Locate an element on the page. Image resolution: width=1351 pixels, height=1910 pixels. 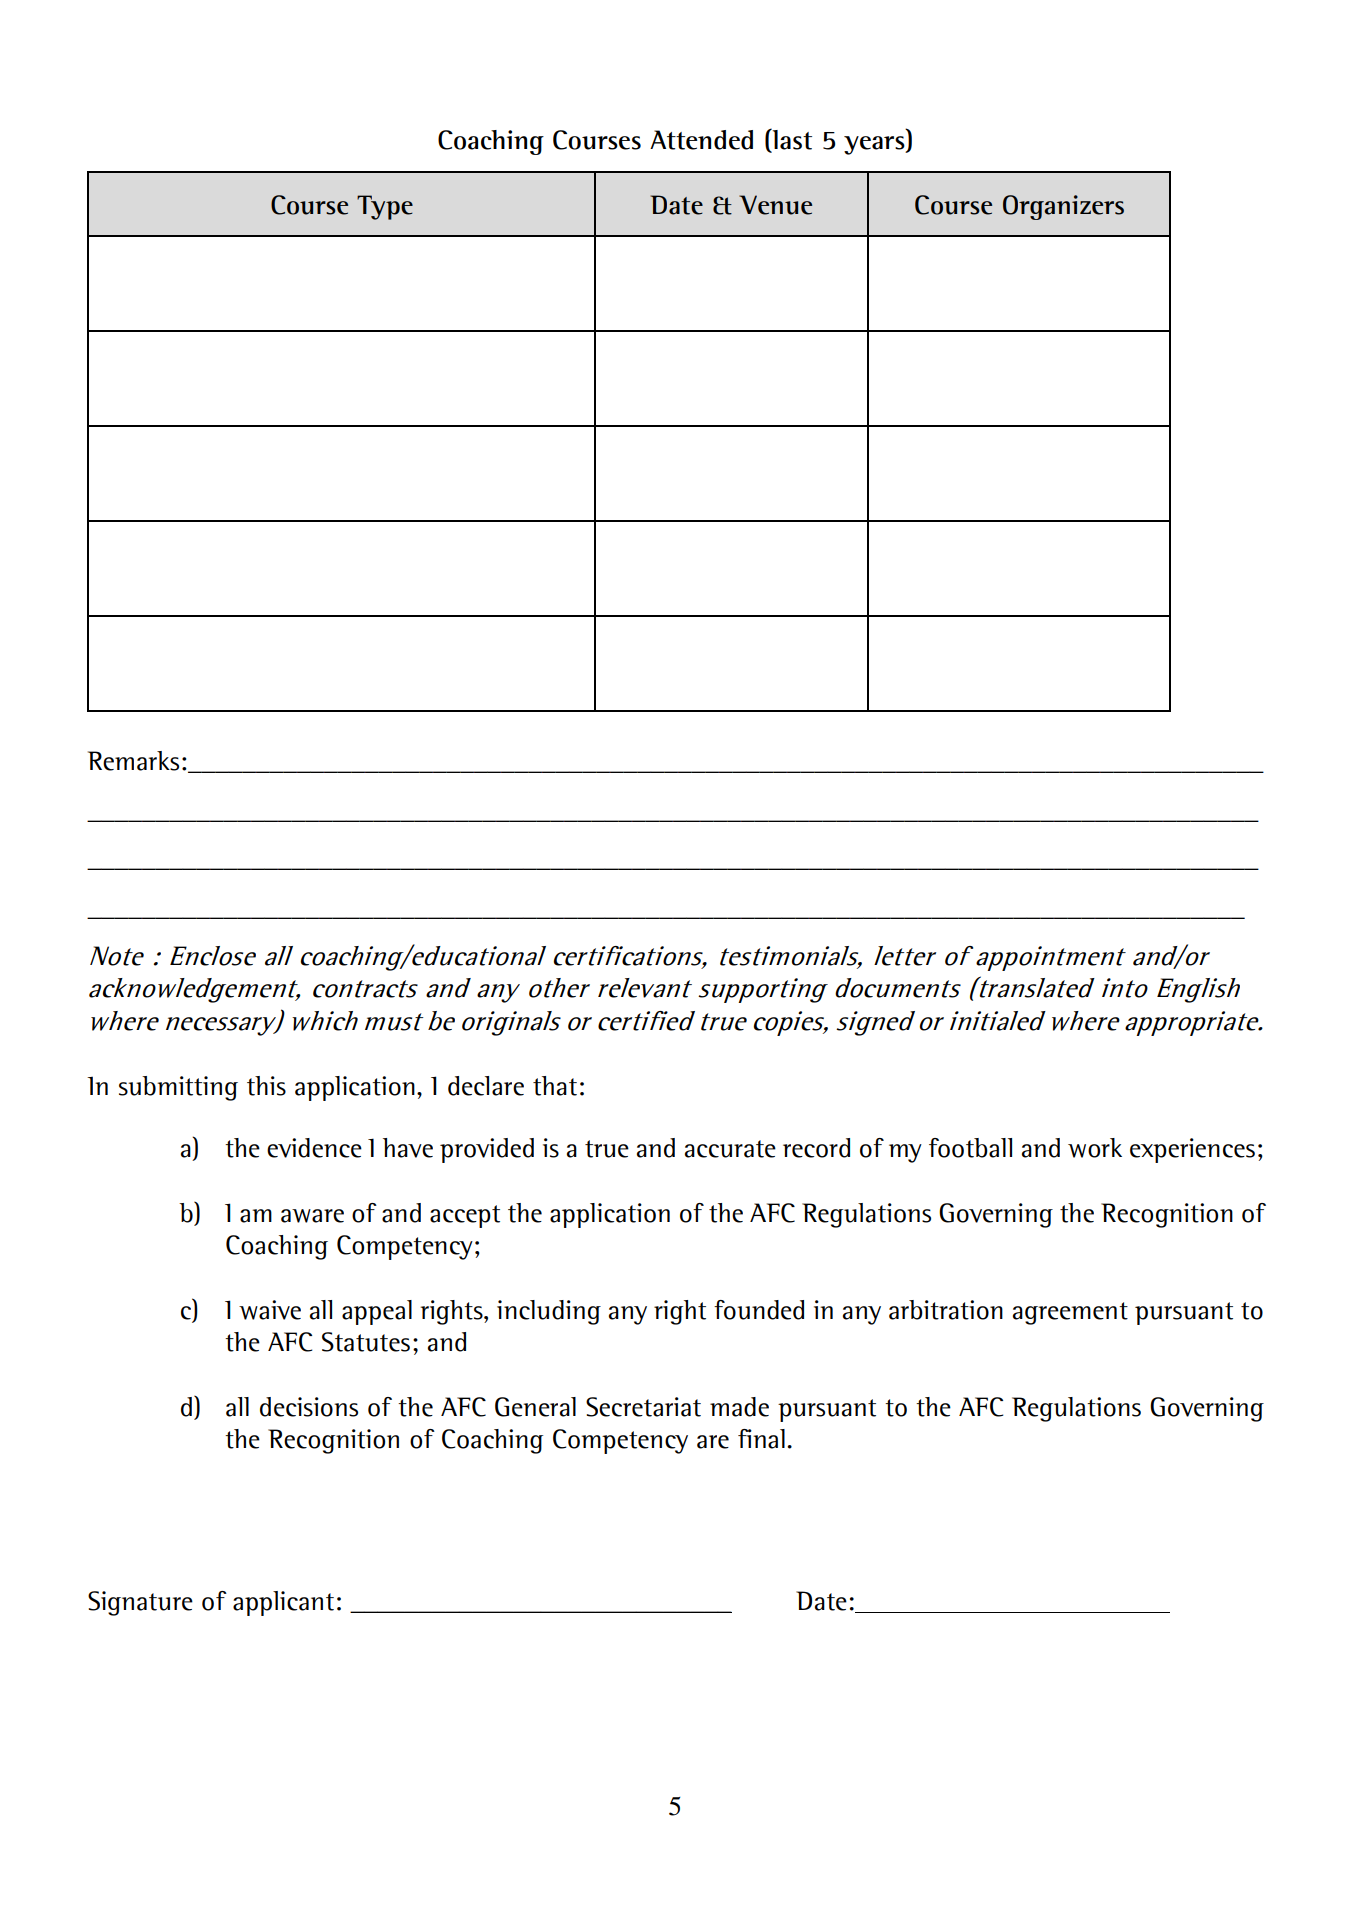
applicant is located at coordinates (283, 1603).
